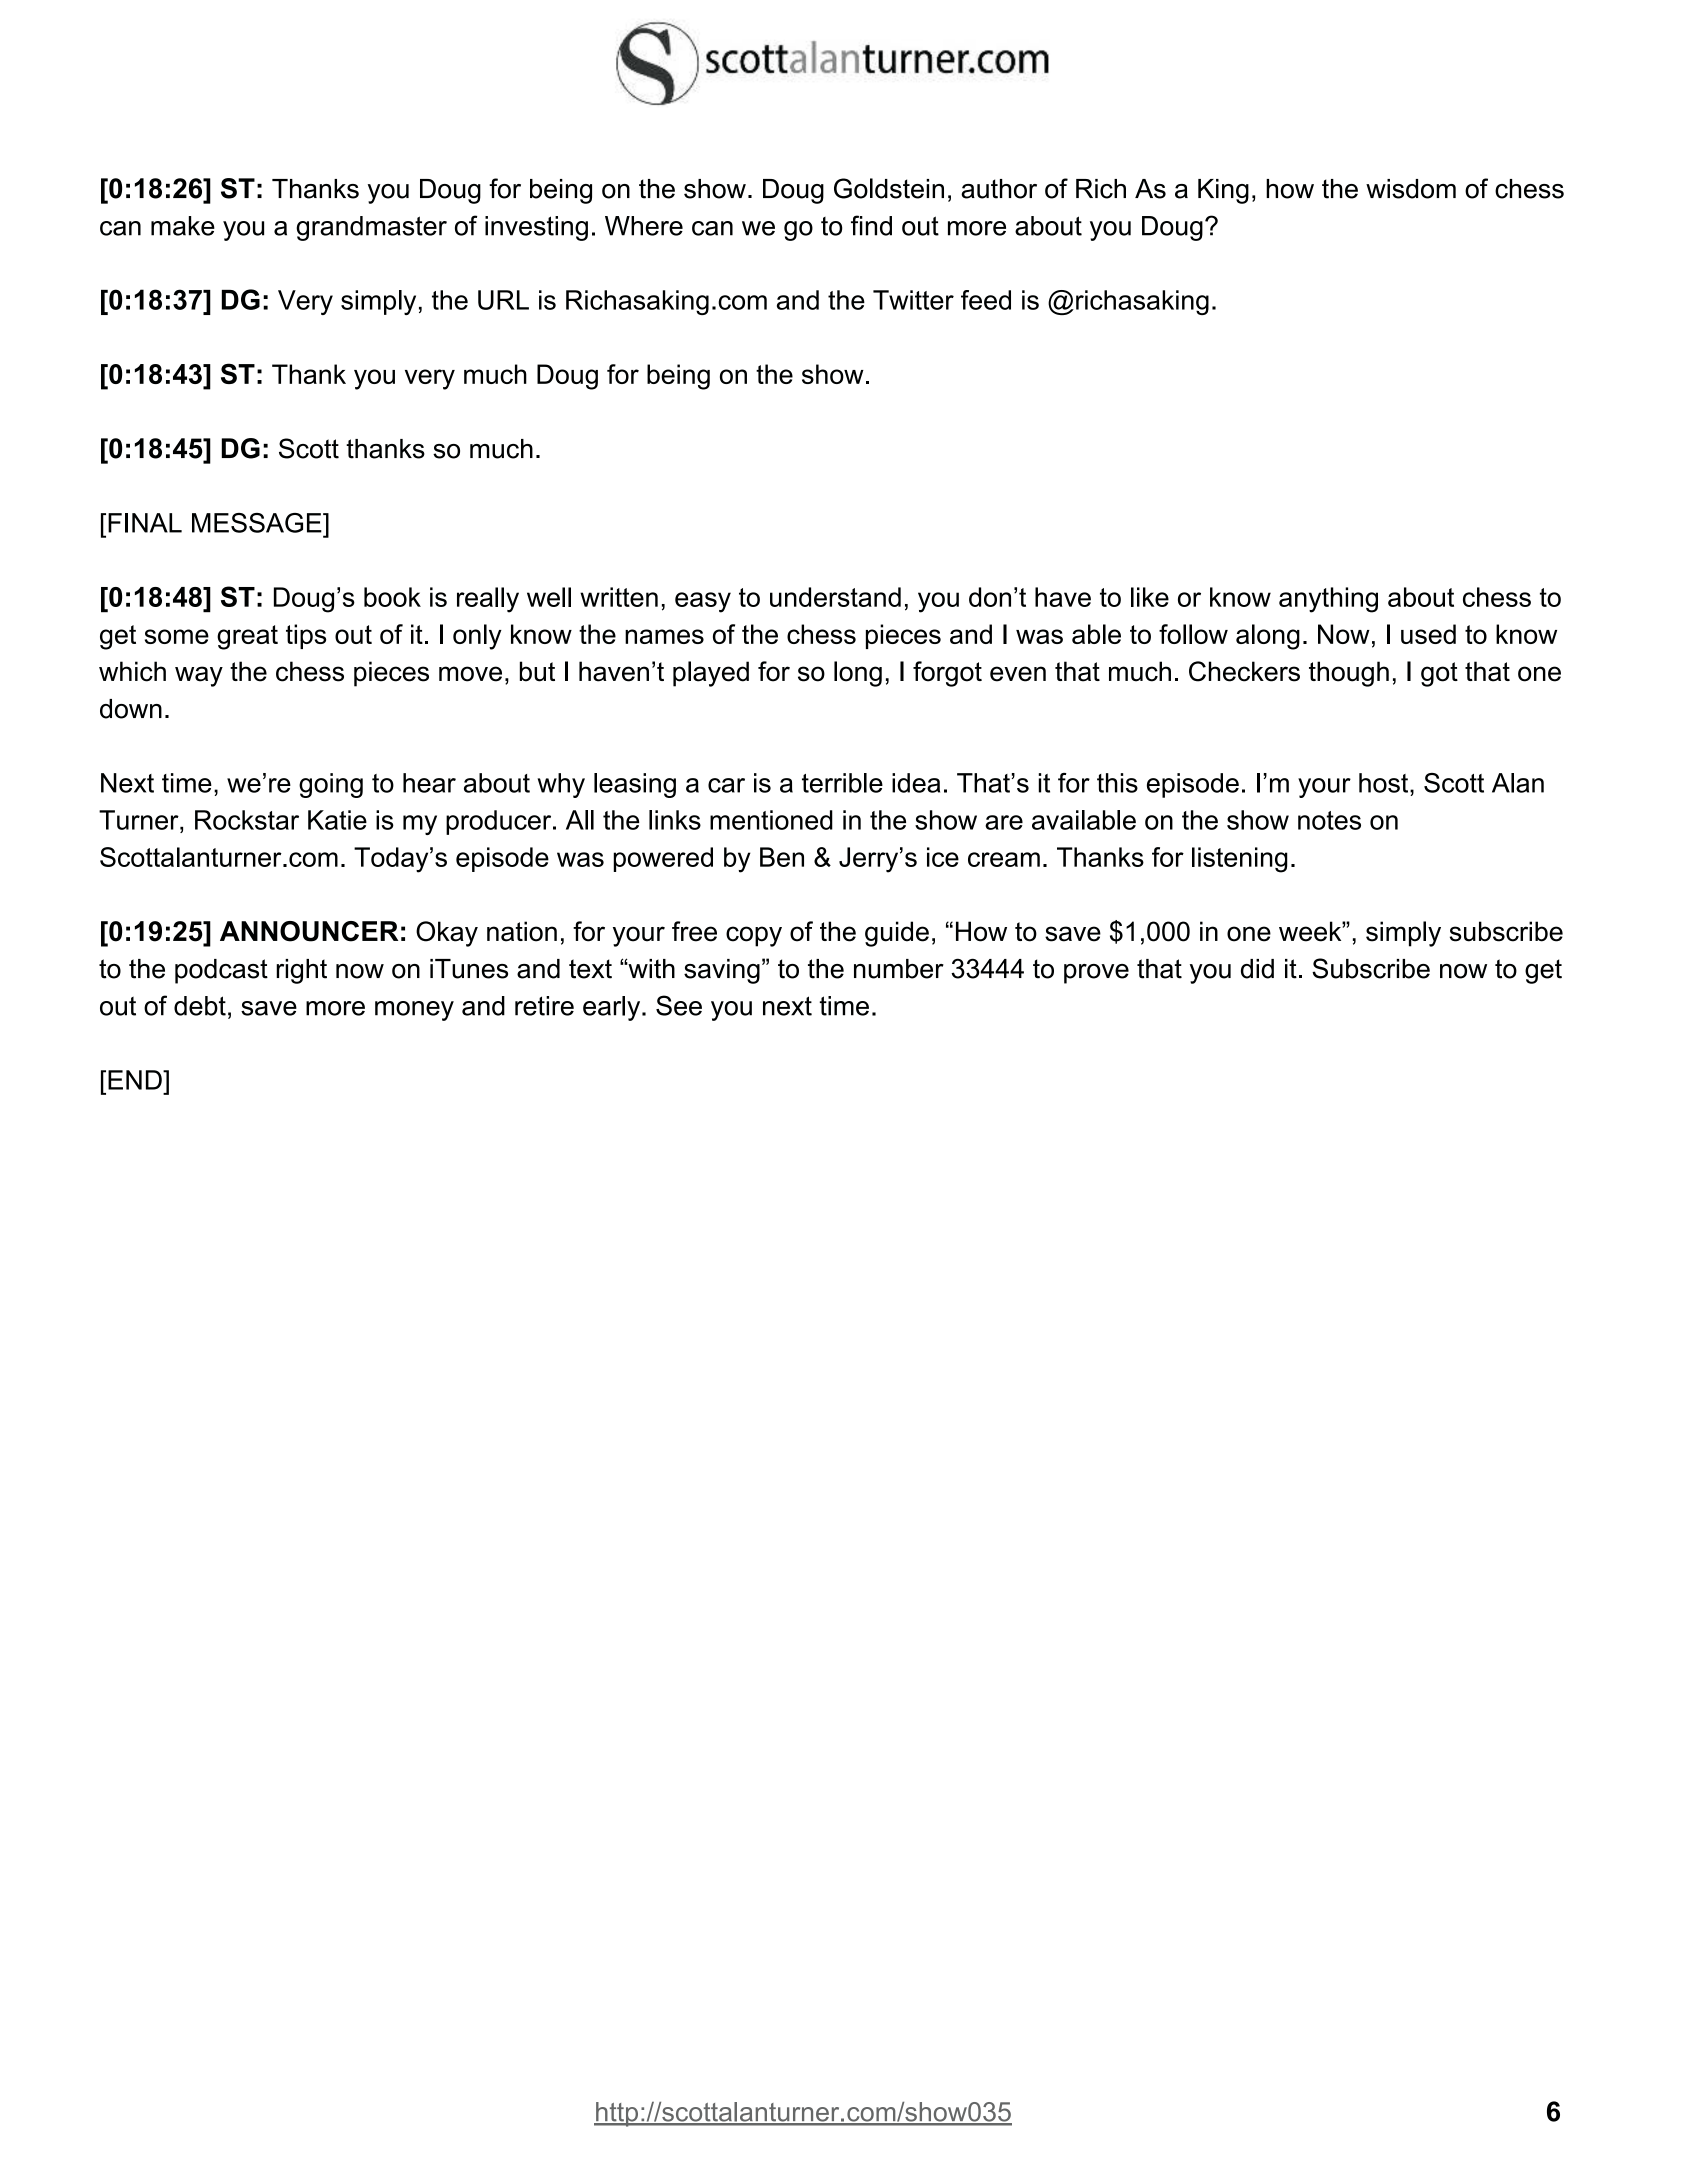  I want to click on find, so click(871, 225).
